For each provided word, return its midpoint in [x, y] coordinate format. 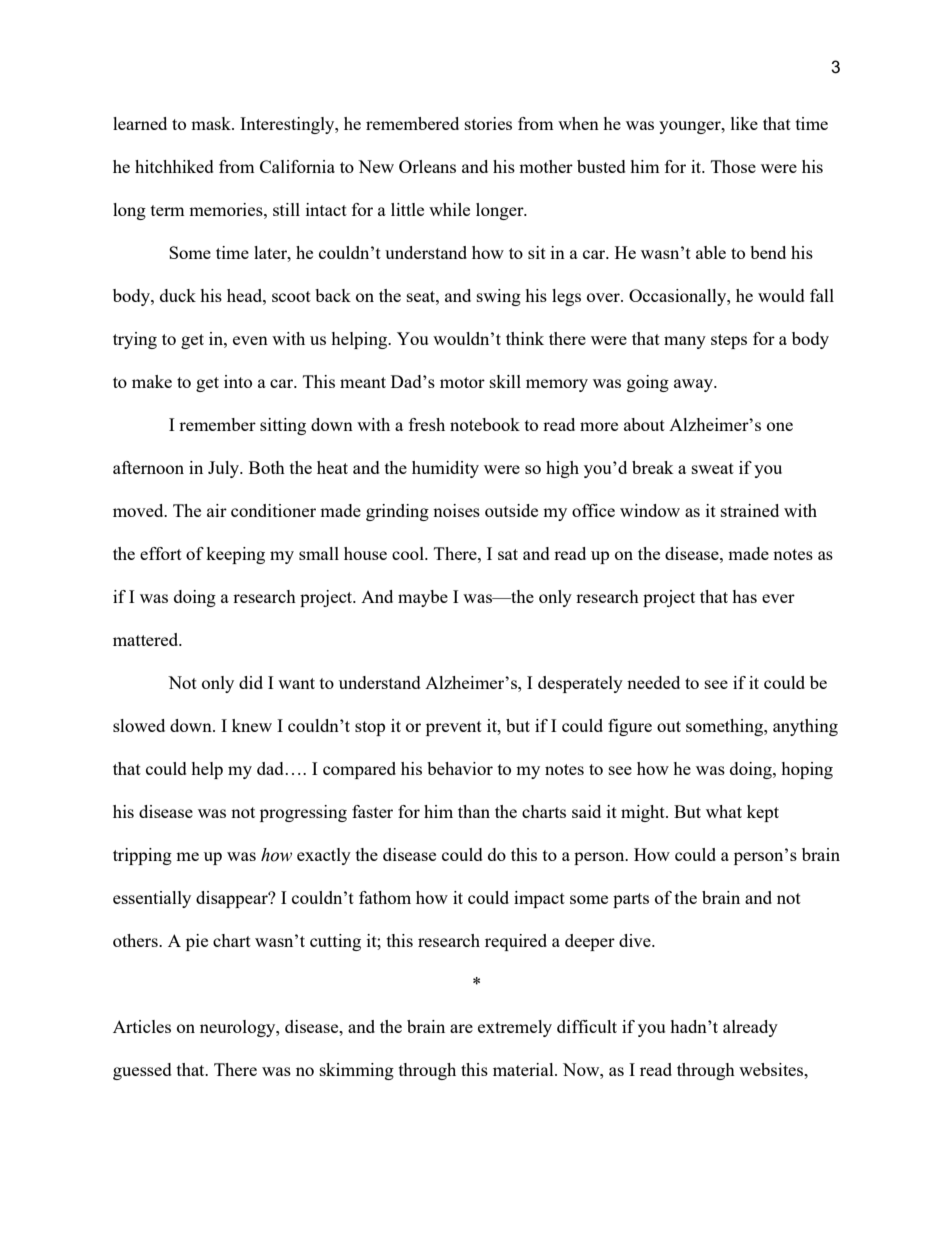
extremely [515, 1028]
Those [733, 166]
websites [772, 1069]
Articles [142, 1026]
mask [212, 123]
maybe [423, 598]
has [744, 596]
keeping [235, 555]
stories [488, 123]
